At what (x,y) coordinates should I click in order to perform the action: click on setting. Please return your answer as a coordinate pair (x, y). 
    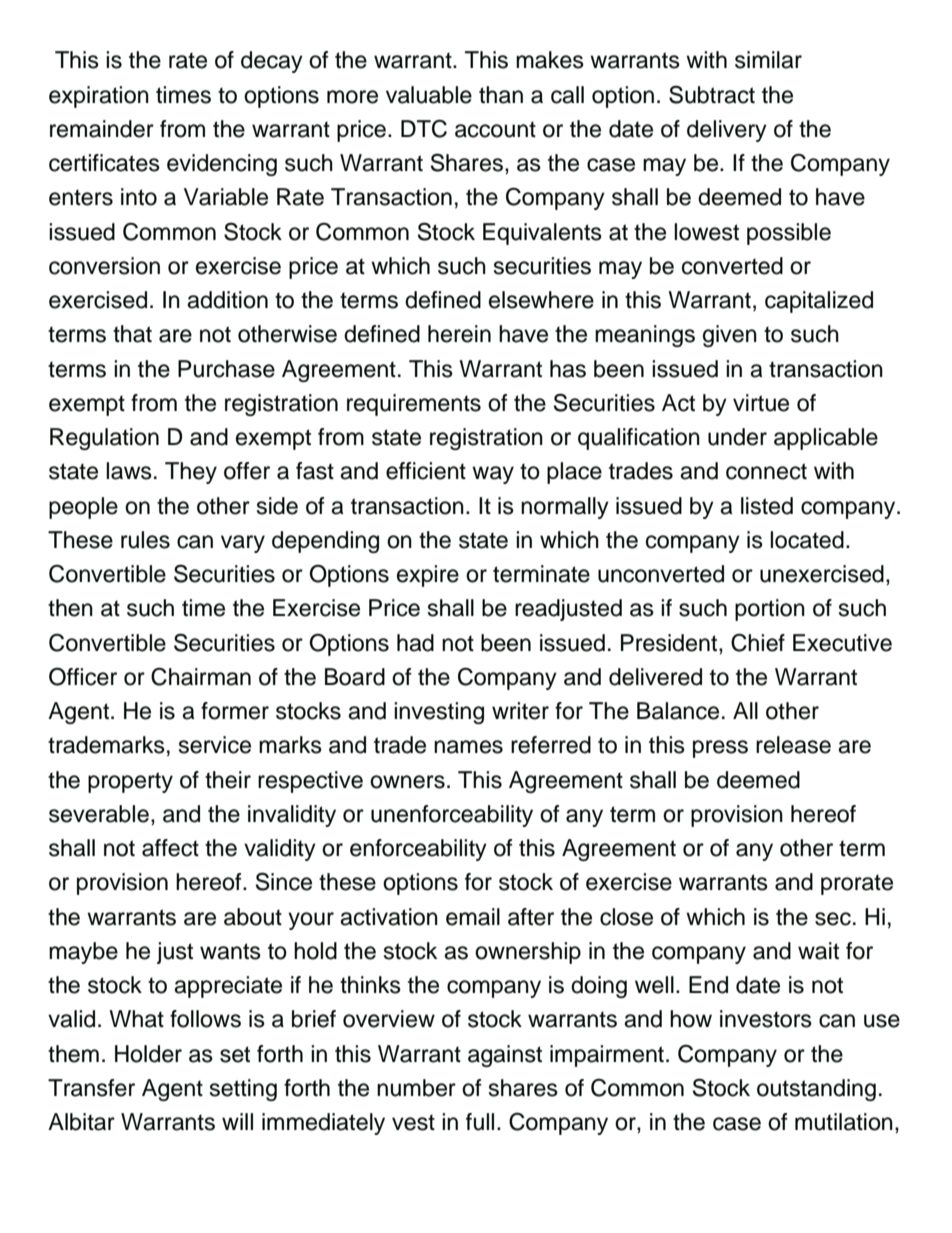
    Looking at the image, I should click on (243, 1090).
